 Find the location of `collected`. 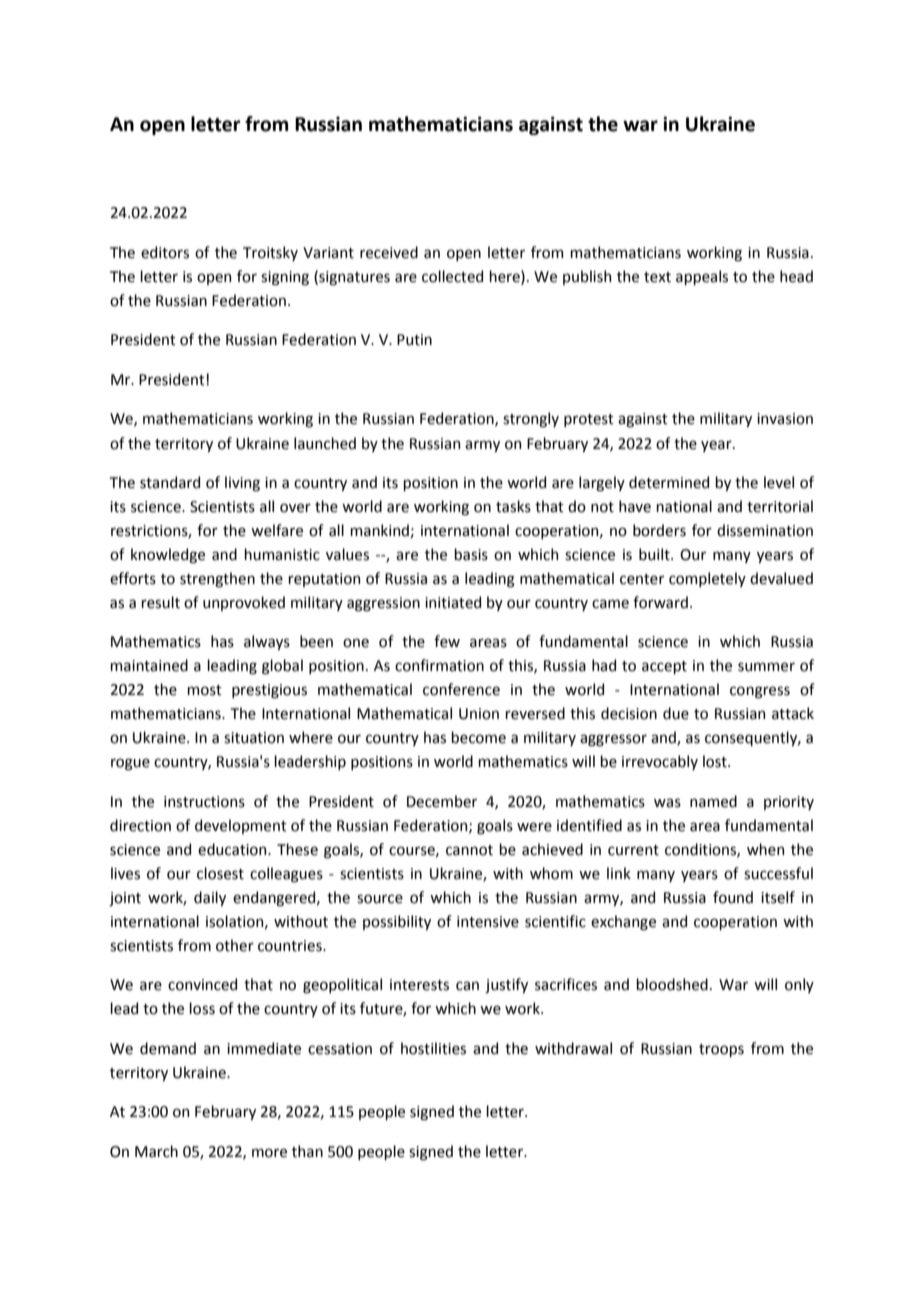

collected is located at coordinates (452, 276).
